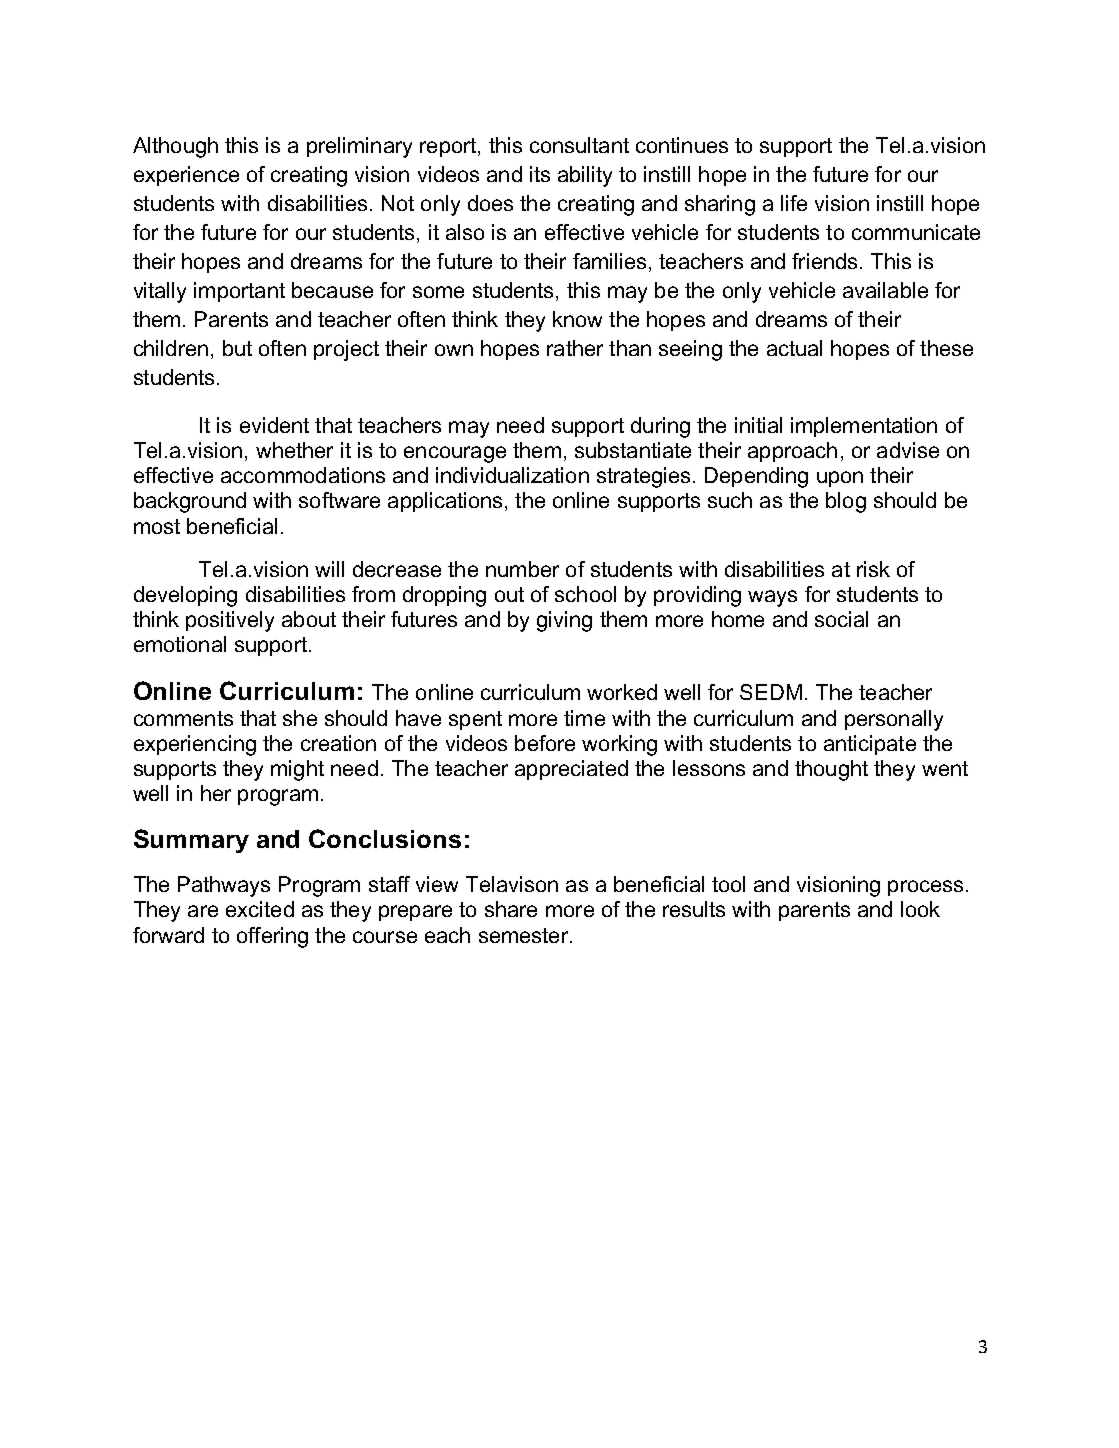  Describe the element at coordinates (794, 203) in the document. I see `life` at that location.
